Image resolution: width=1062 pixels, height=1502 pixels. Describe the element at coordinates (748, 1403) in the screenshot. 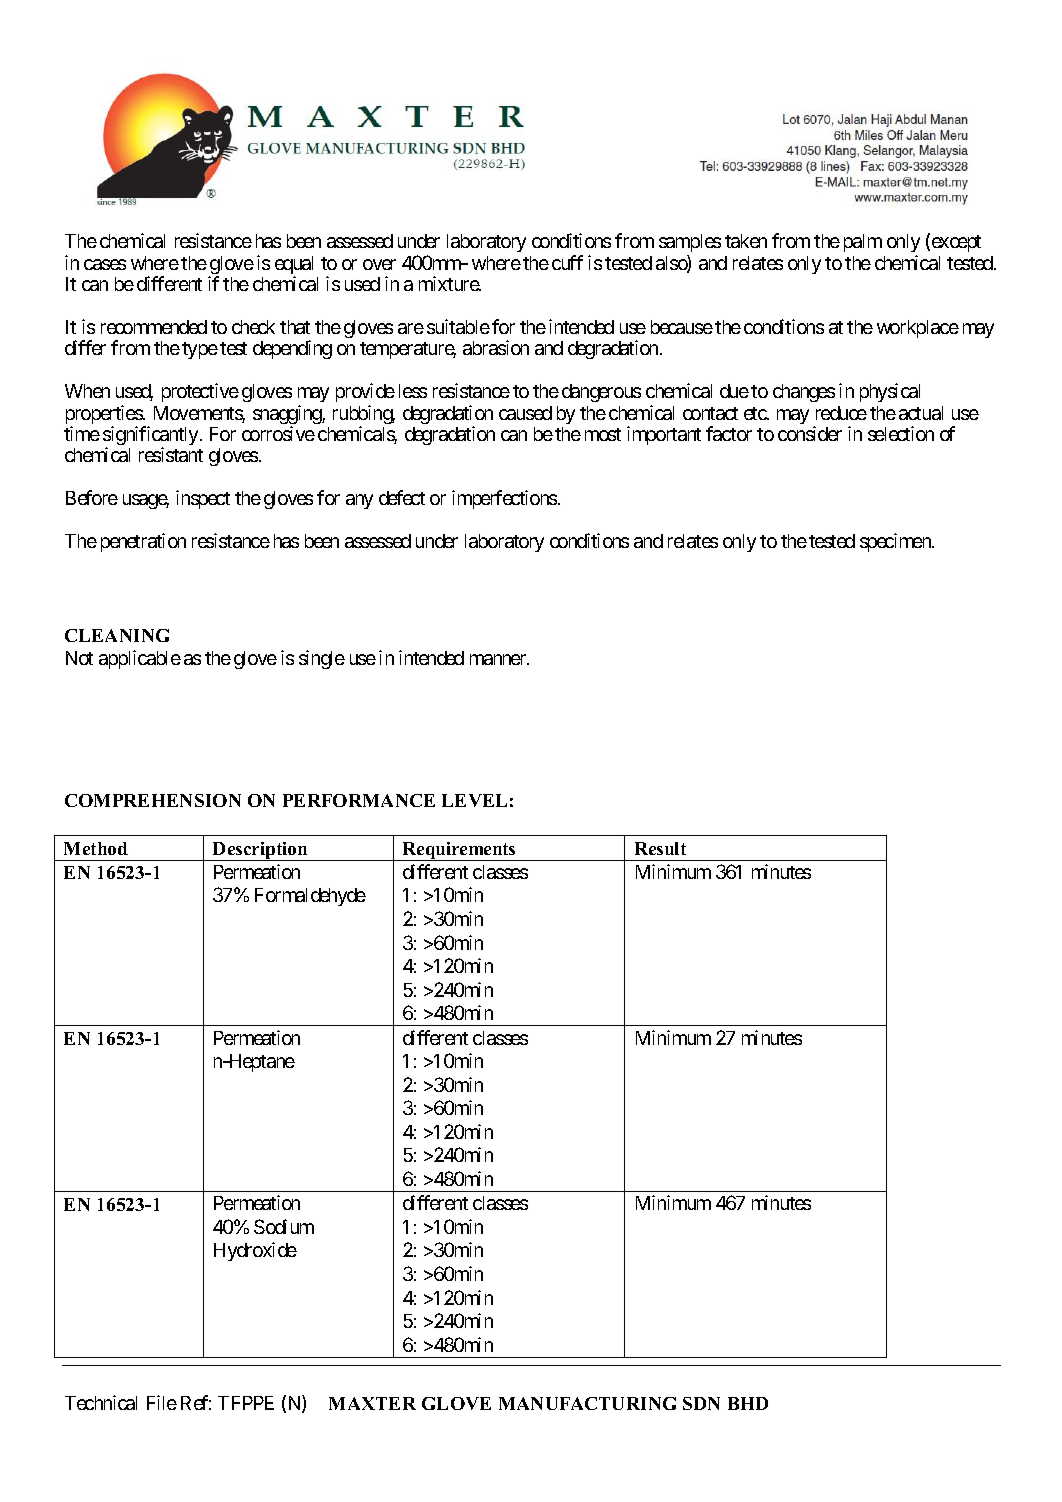

I see `BHD` at that location.
